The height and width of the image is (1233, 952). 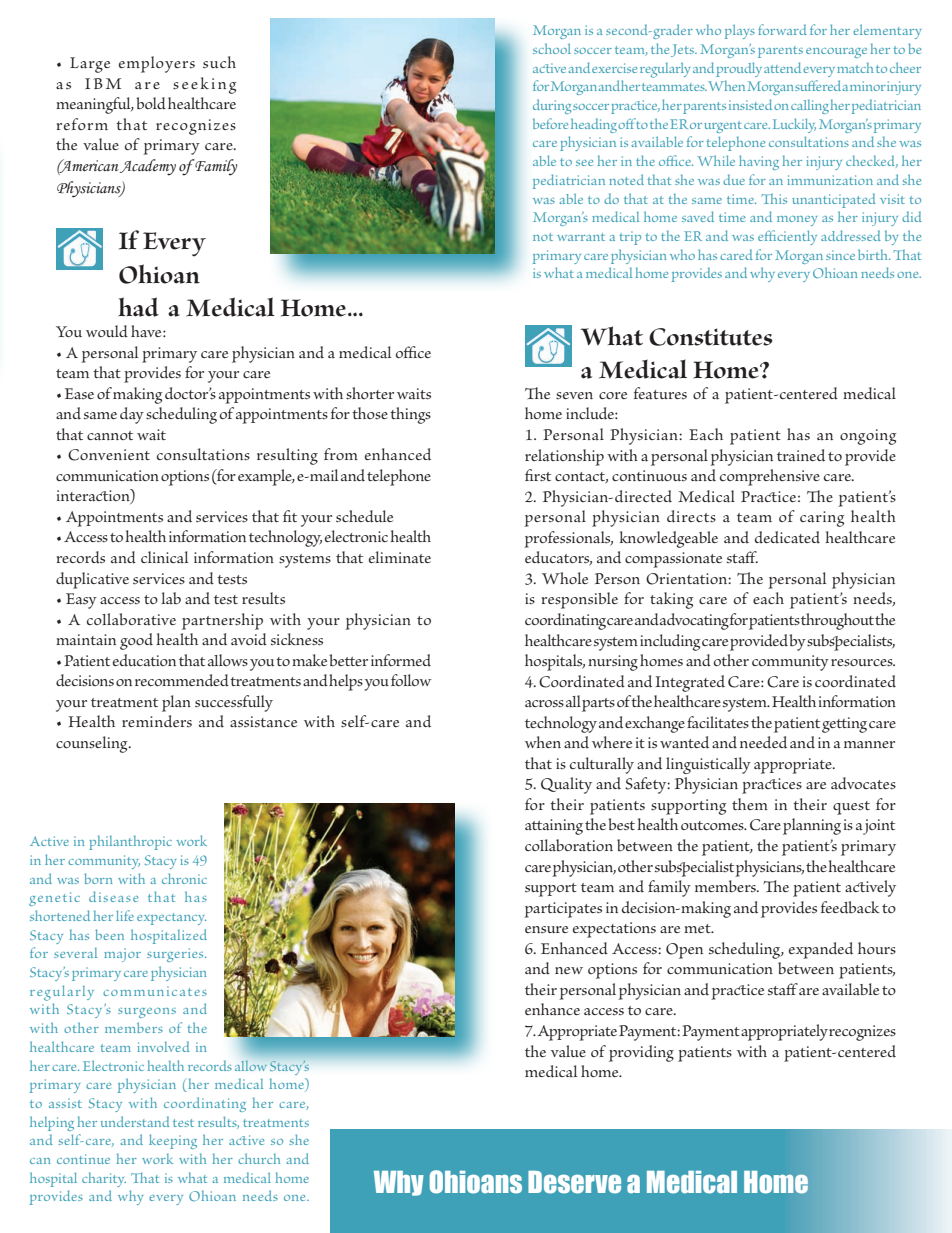 I want to click on day, so click(x=132, y=415).
